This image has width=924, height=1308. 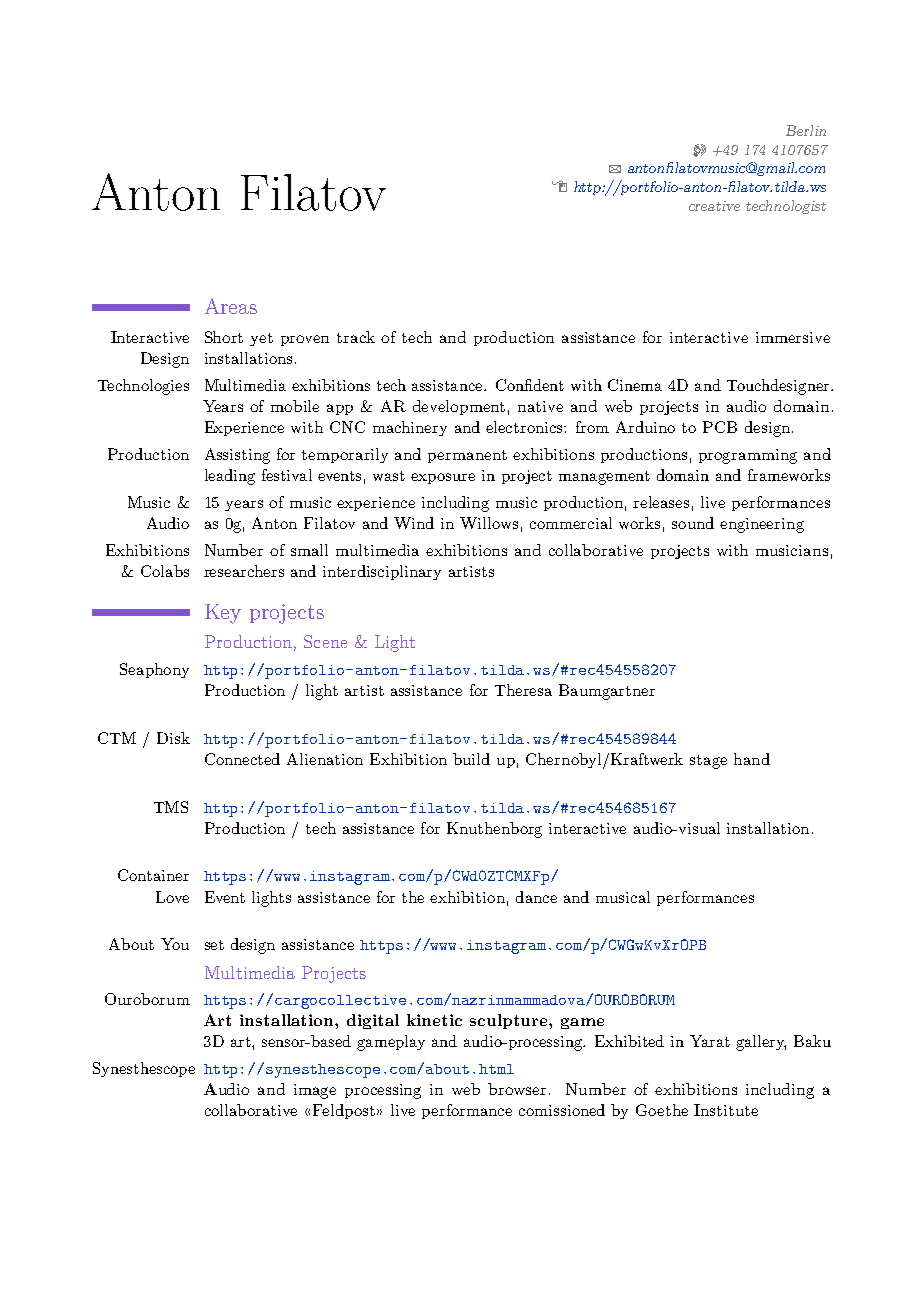 What do you see at coordinates (752, 759) in the image?
I see `hand` at bounding box center [752, 759].
